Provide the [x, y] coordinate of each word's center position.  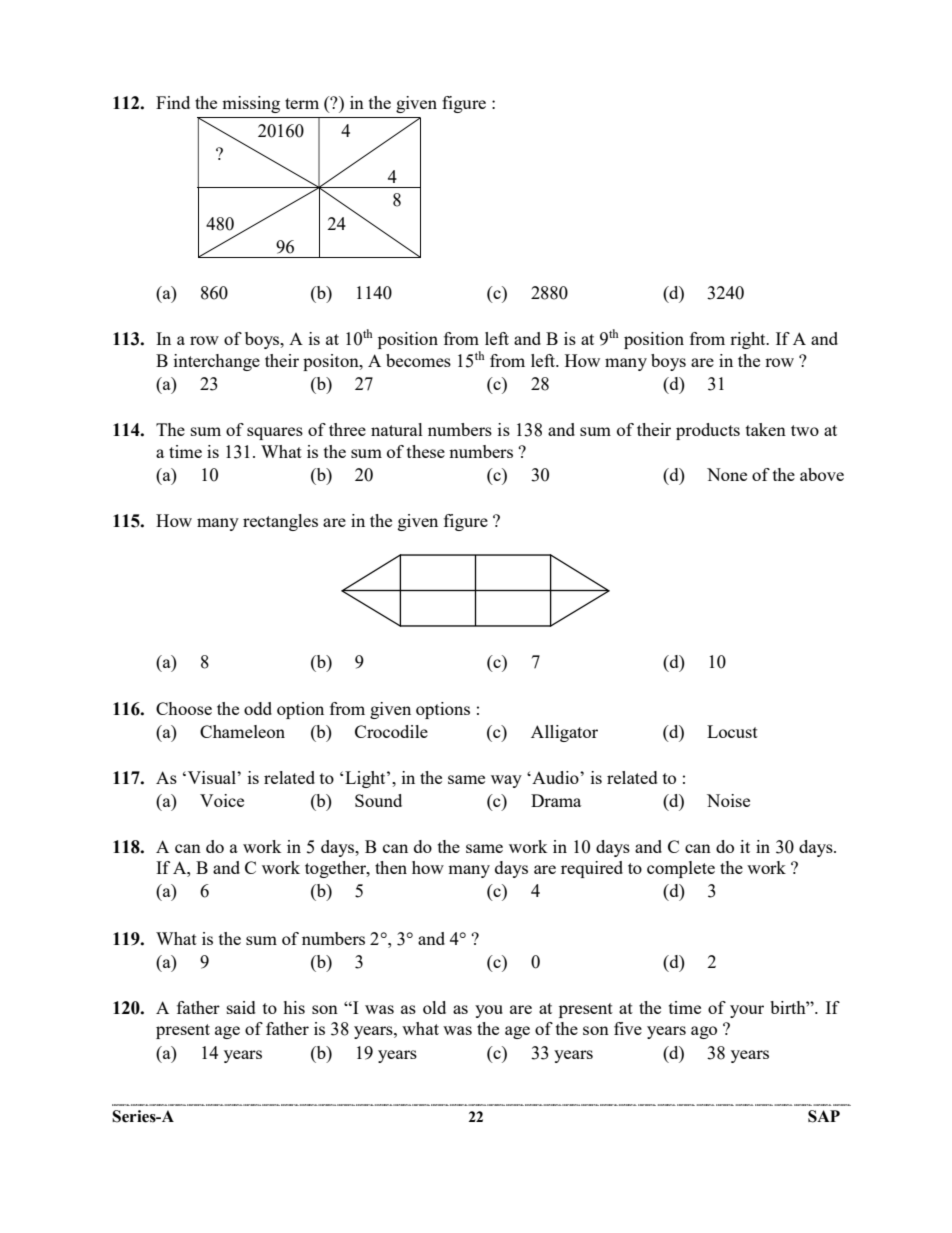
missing [251, 104]
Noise [728, 800]
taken [766, 429]
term [302, 103]
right [749, 340]
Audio [555, 777]
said [241, 1007]
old [434, 1007]
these [426, 451]
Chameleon [242, 731]
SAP [824, 1116]
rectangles [280, 522]
